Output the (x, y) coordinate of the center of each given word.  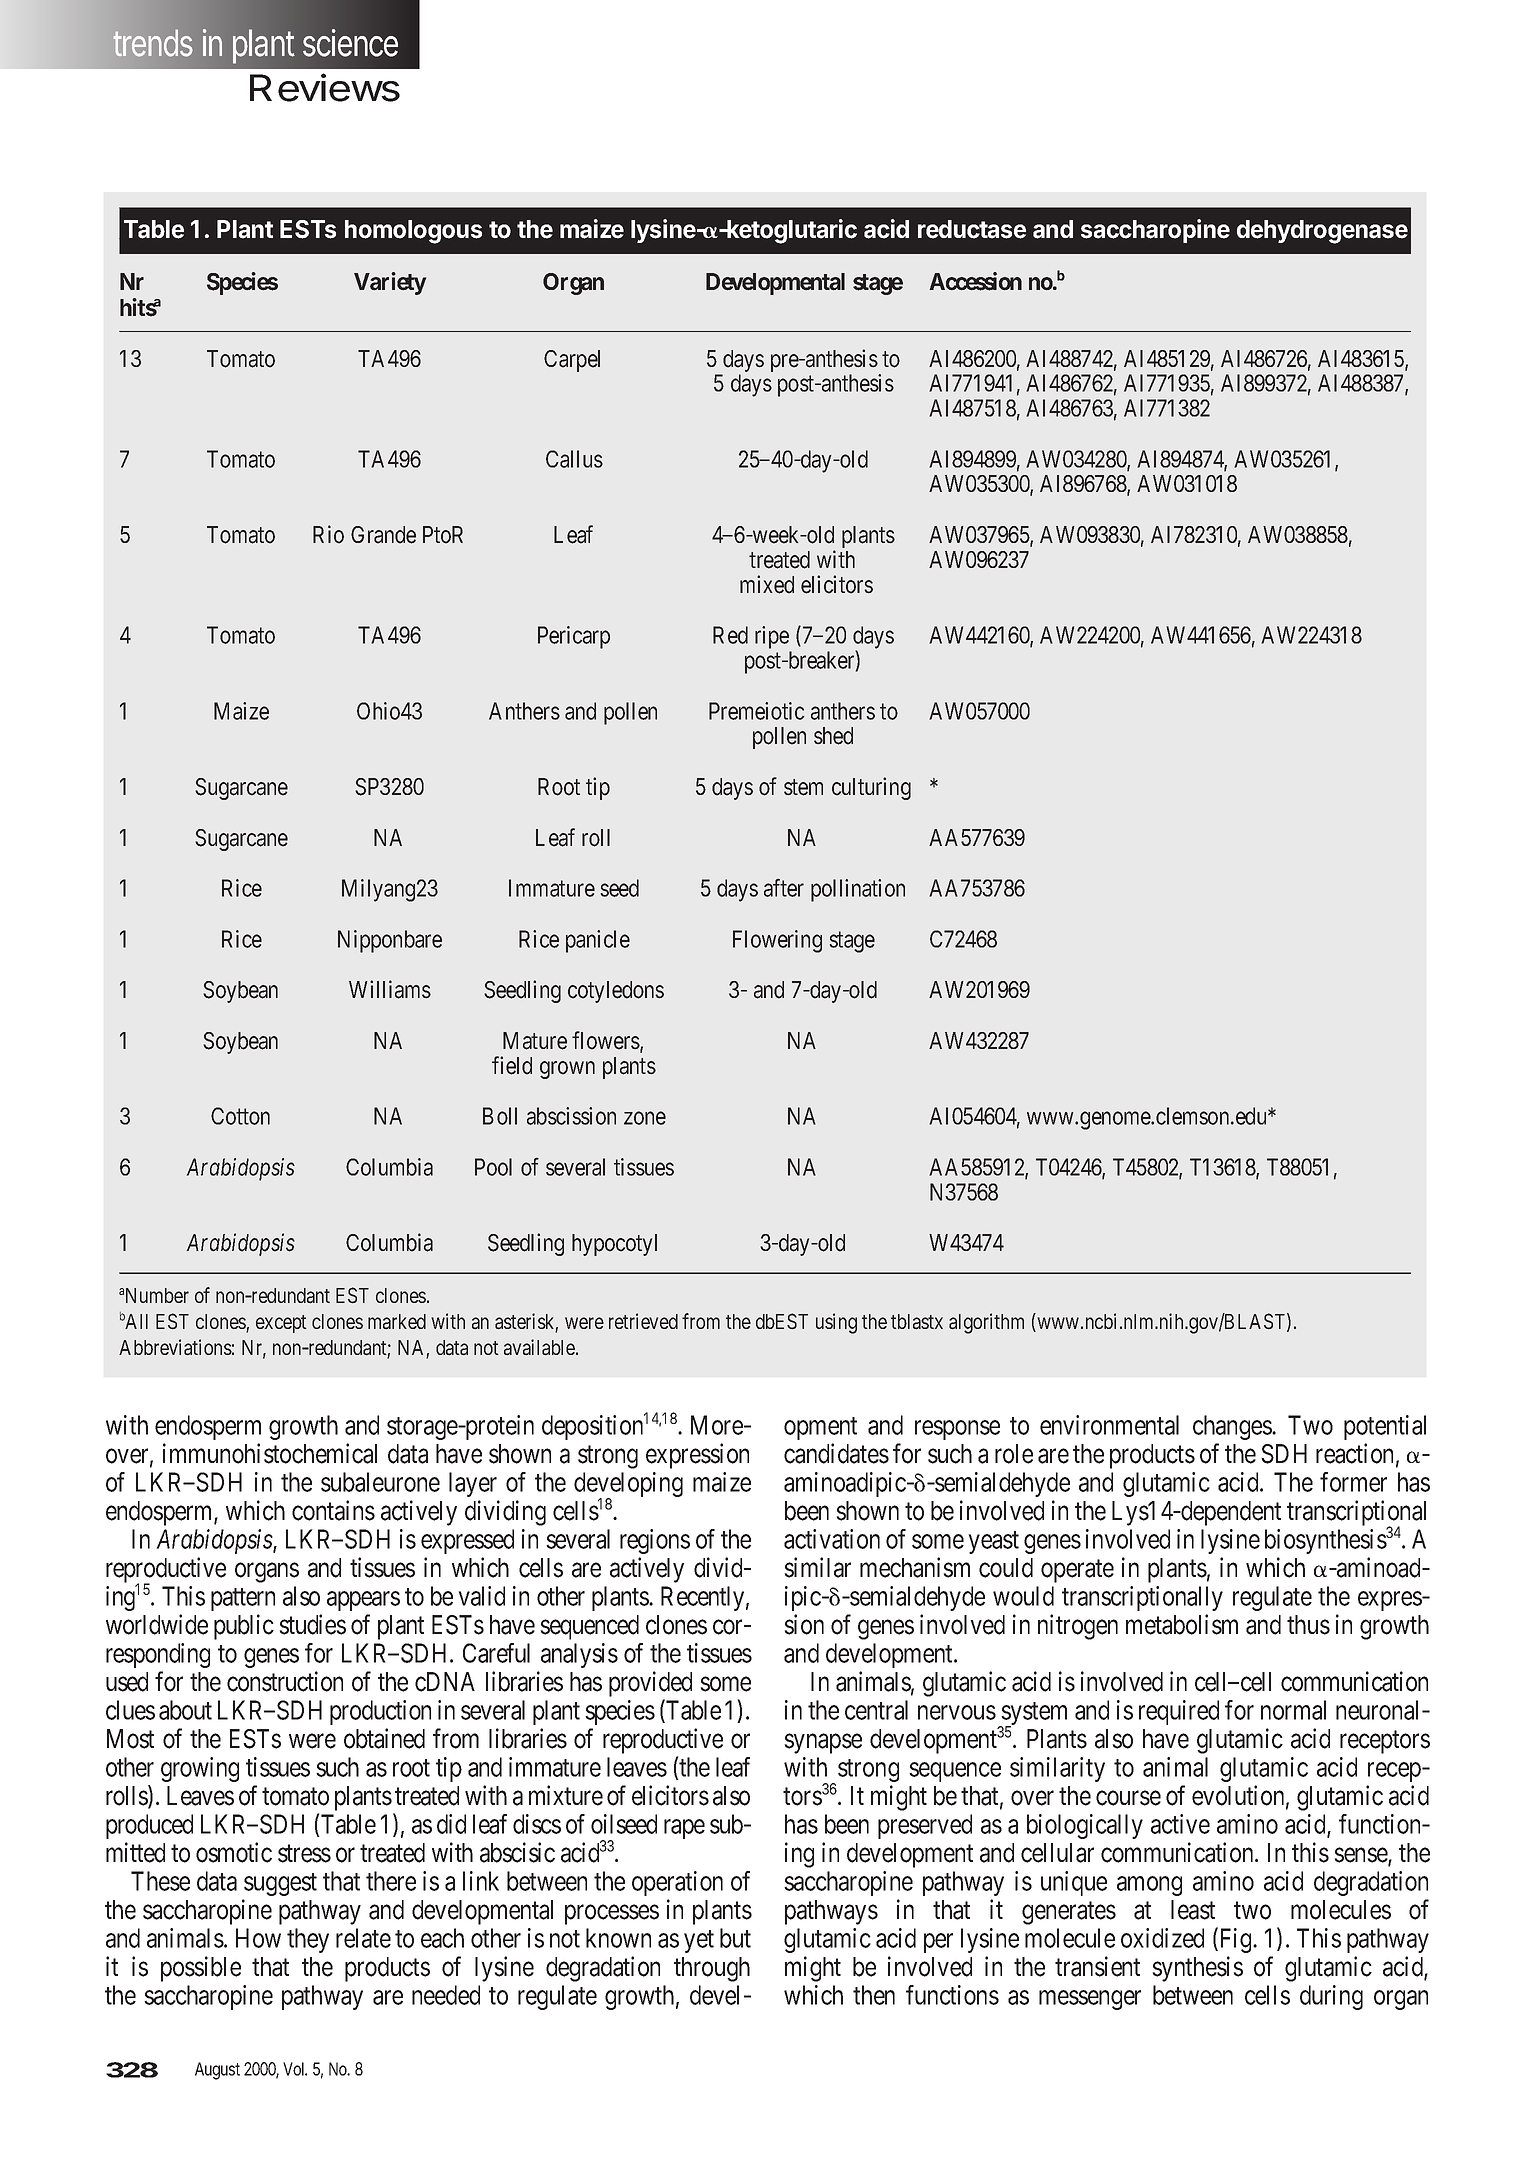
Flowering (777, 941)
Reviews (325, 87)
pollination (858, 890)
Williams (390, 989)
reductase (972, 229)
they (308, 1940)
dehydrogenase (1322, 232)
